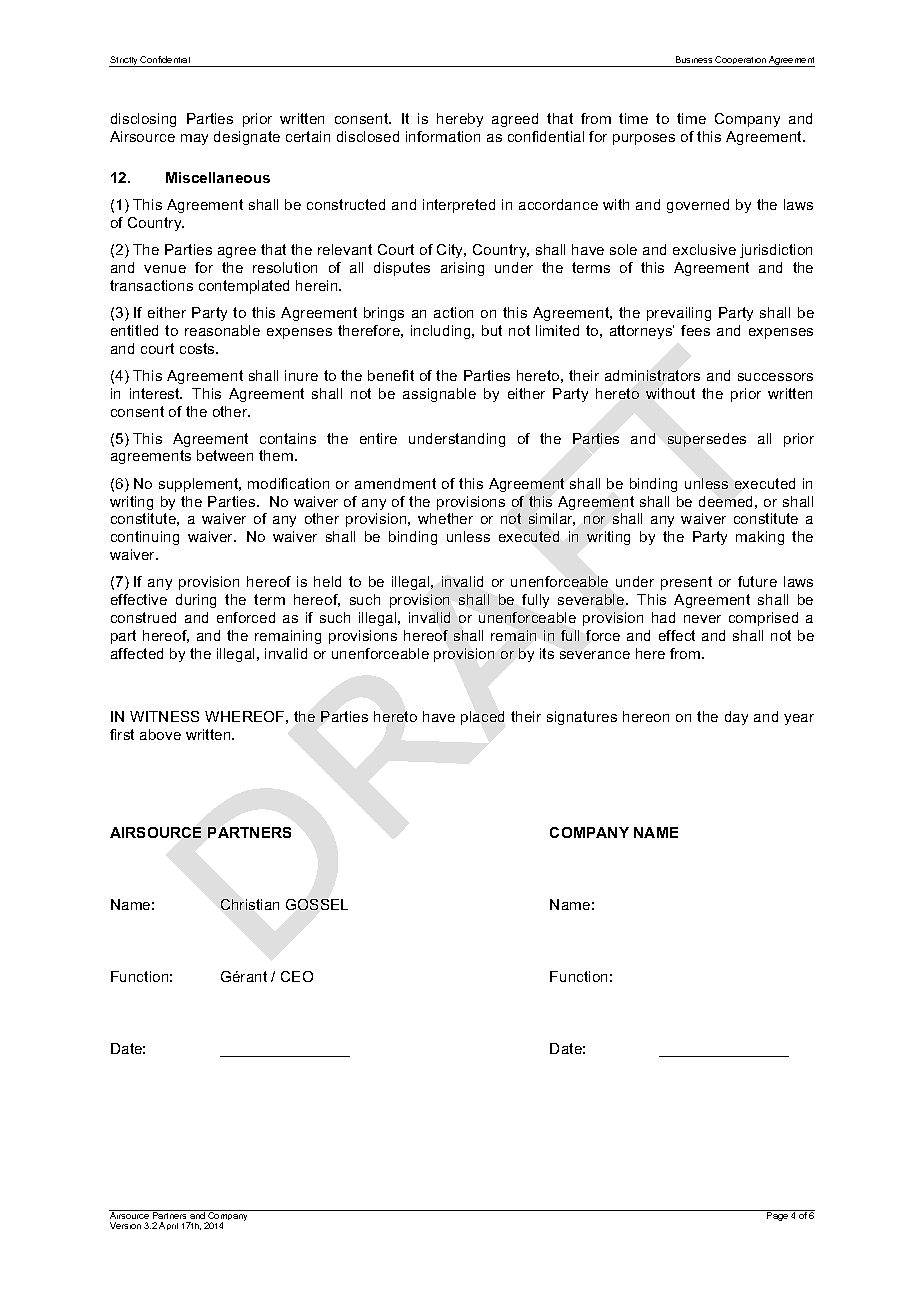  What do you see at coordinates (547, 653) in the screenshot?
I see `its` at bounding box center [547, 653].
